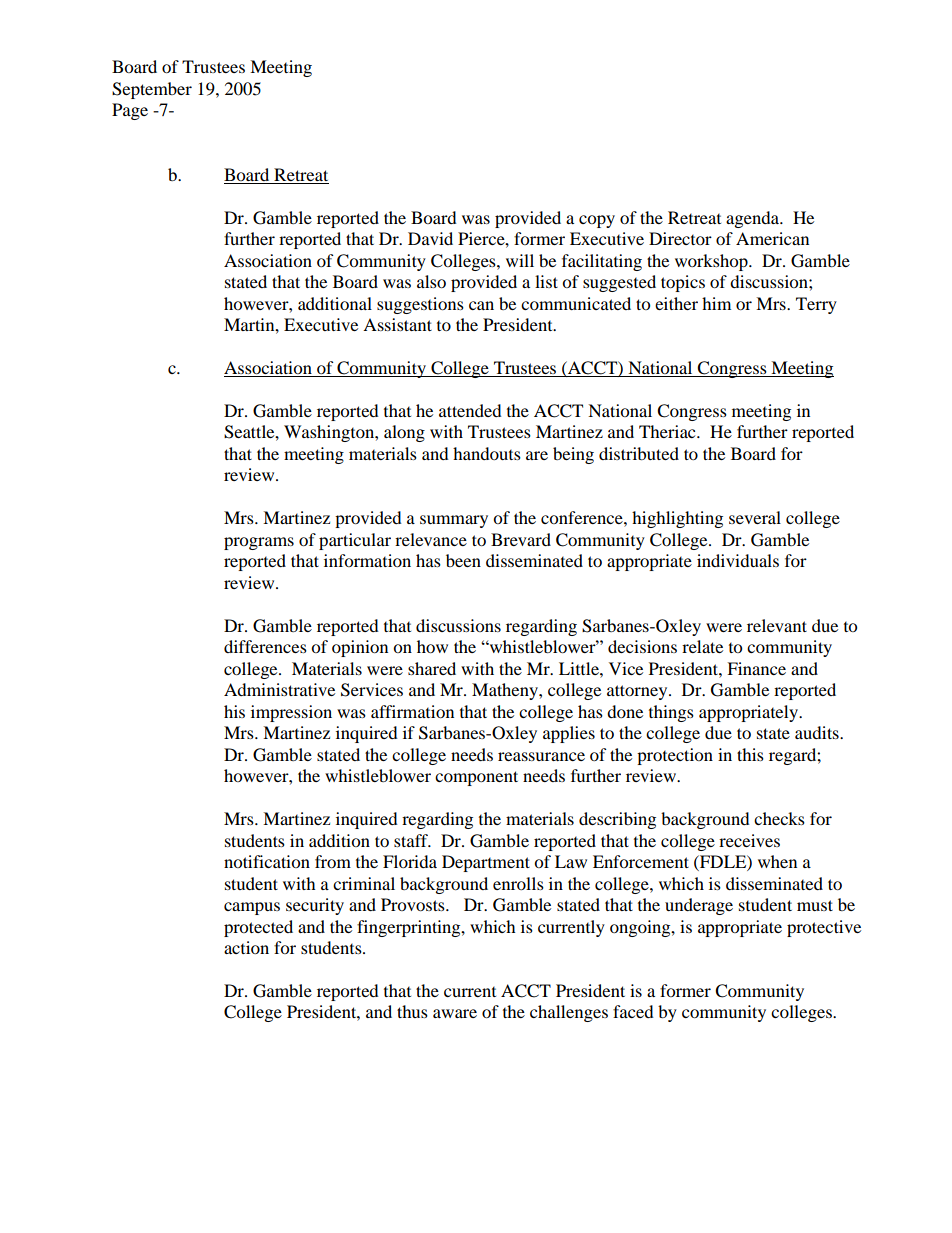 Image resolution: width=952 pixels, height=1233 pixels. Describe the element at coordinates (404, 433) in the page. I see `along` at that location.
